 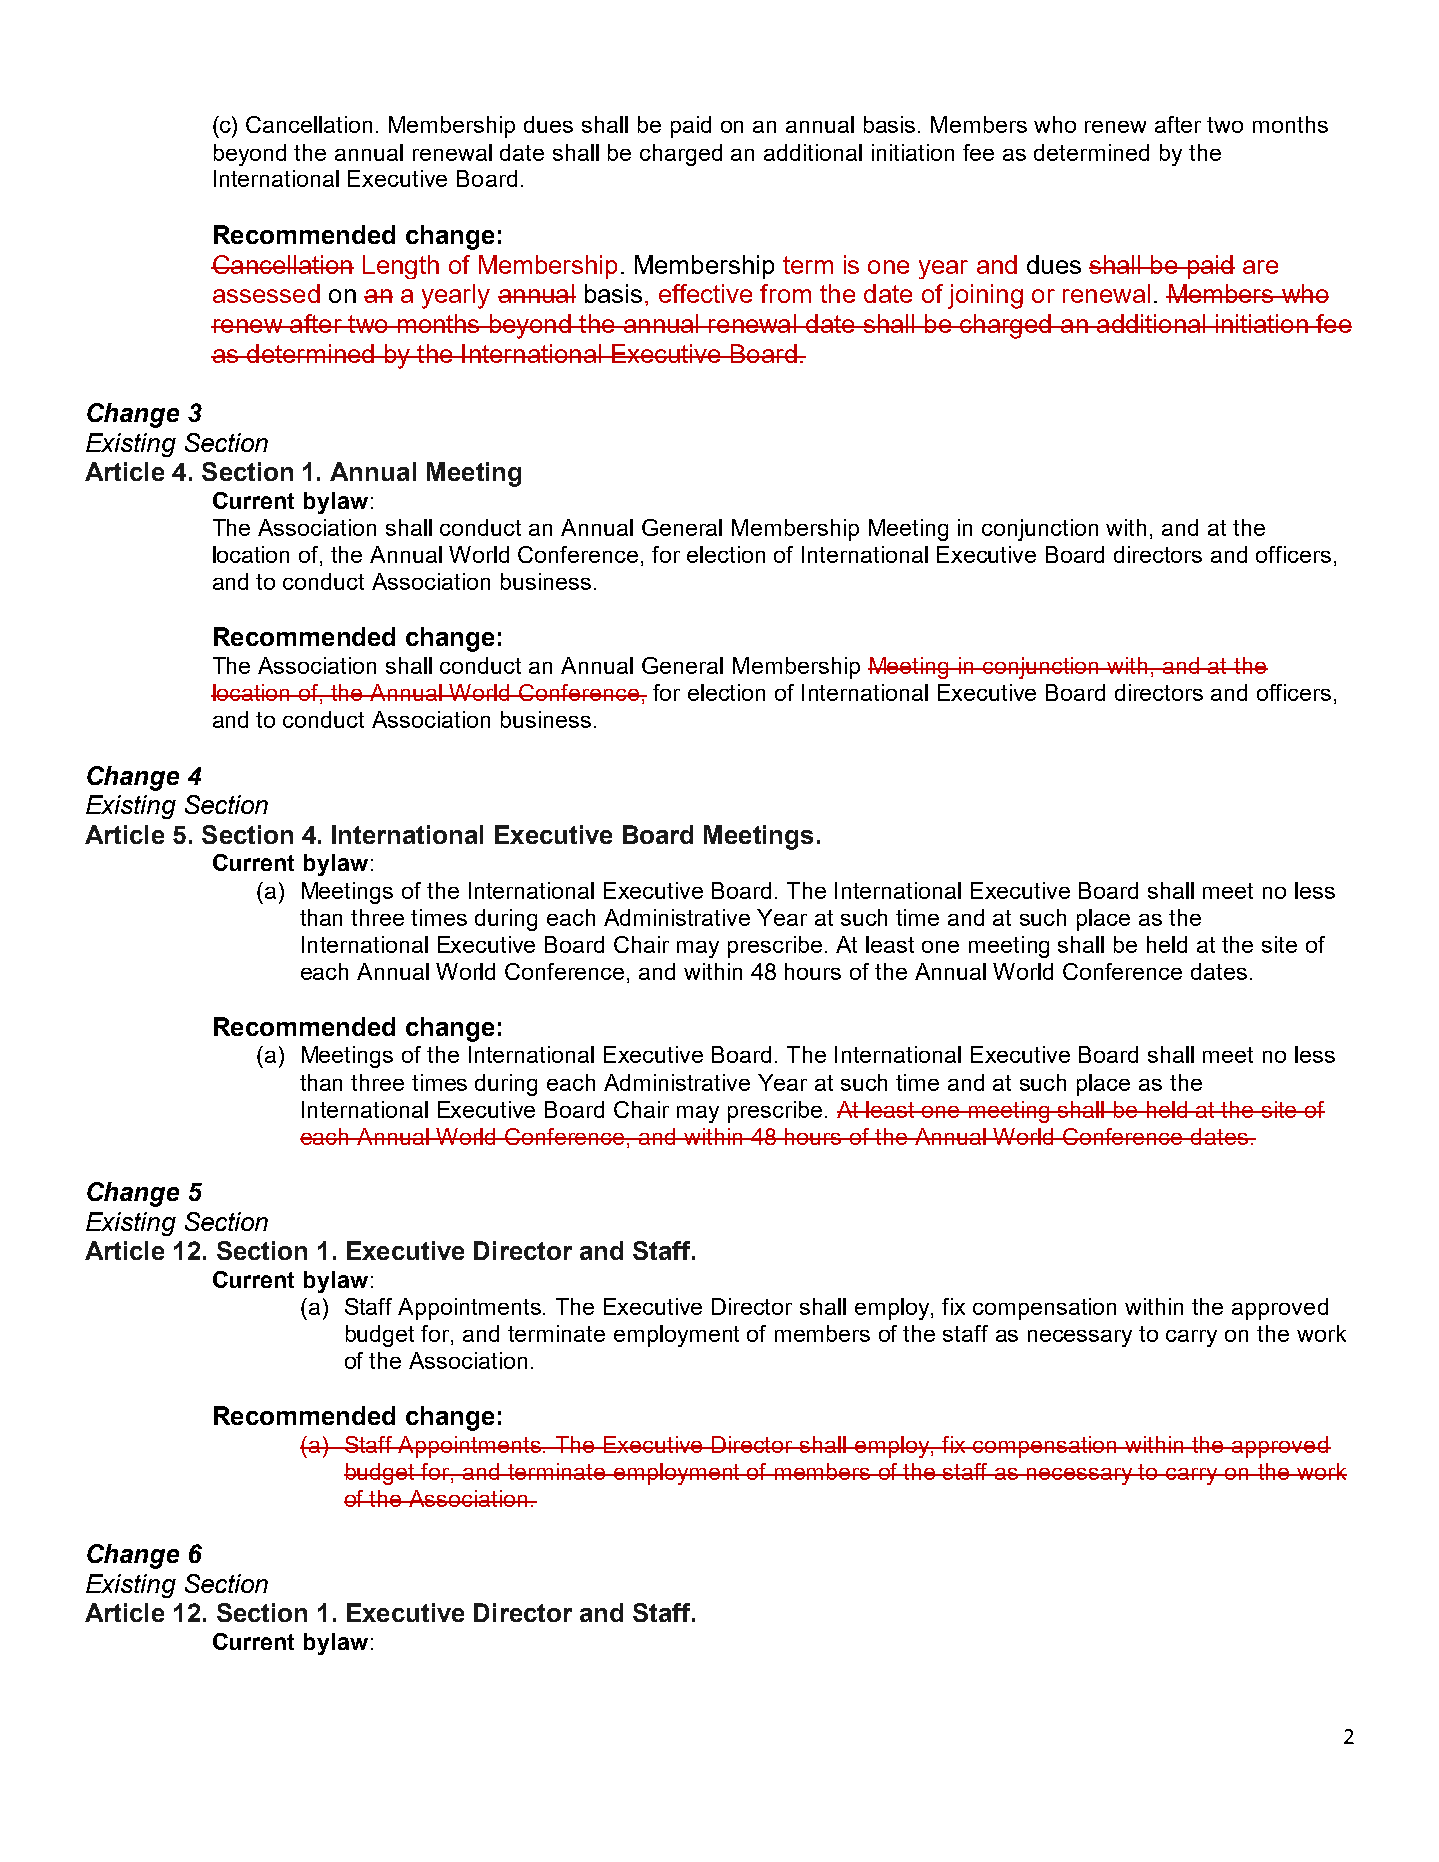 What do you see at coordinates (985, 296) in the screenshot?
I see `joining` at bounding box center [985, 296].
